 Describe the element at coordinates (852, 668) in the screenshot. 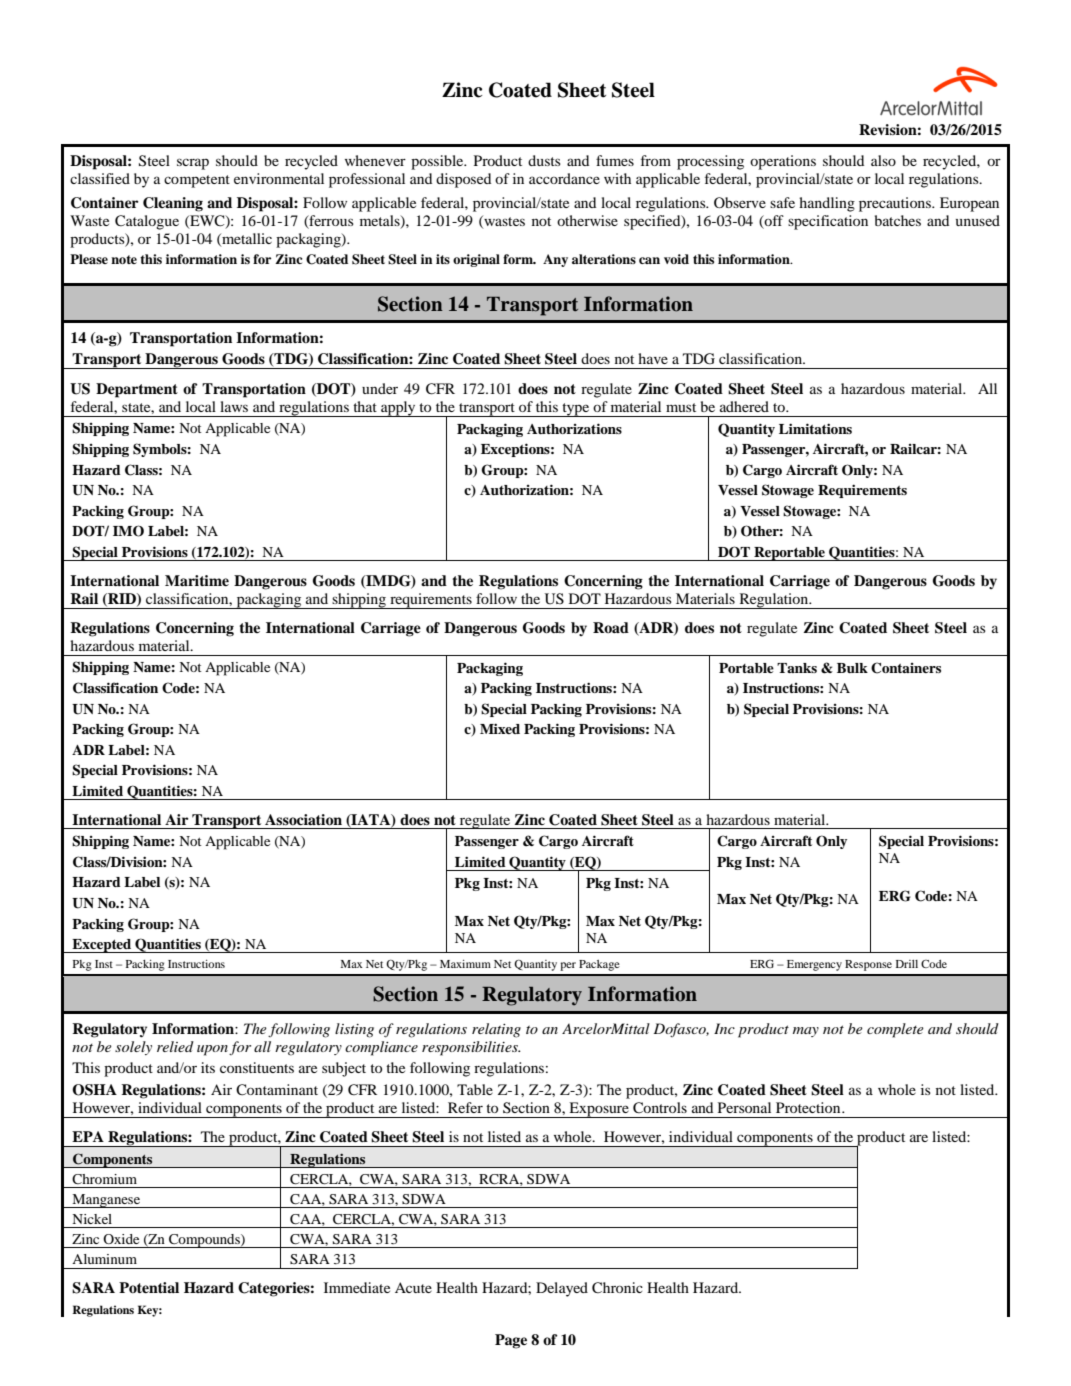

I see `Bulk` at that location.
